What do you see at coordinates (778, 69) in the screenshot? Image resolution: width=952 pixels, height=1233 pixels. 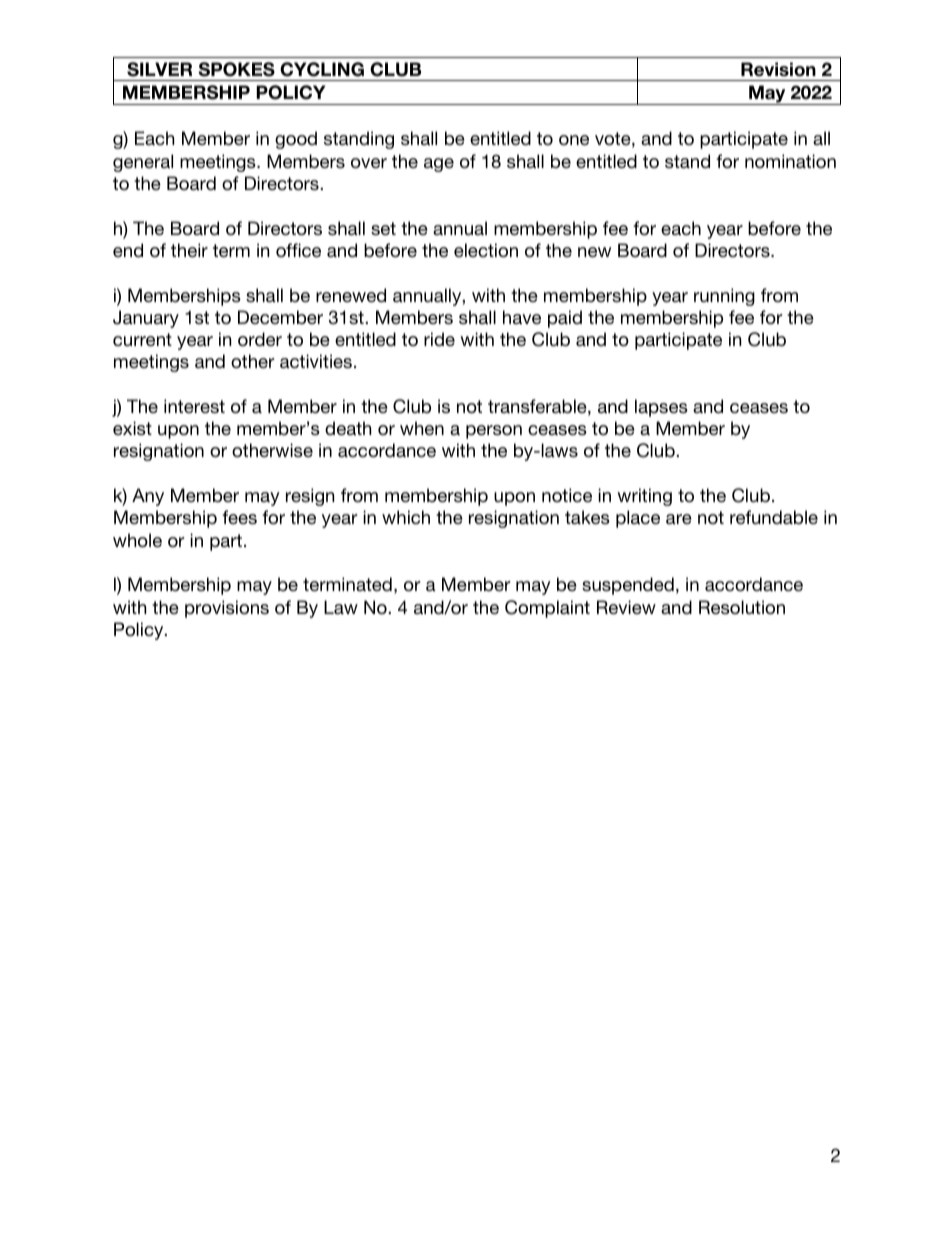 I see `Revision` at bounding box center [778, 69].
